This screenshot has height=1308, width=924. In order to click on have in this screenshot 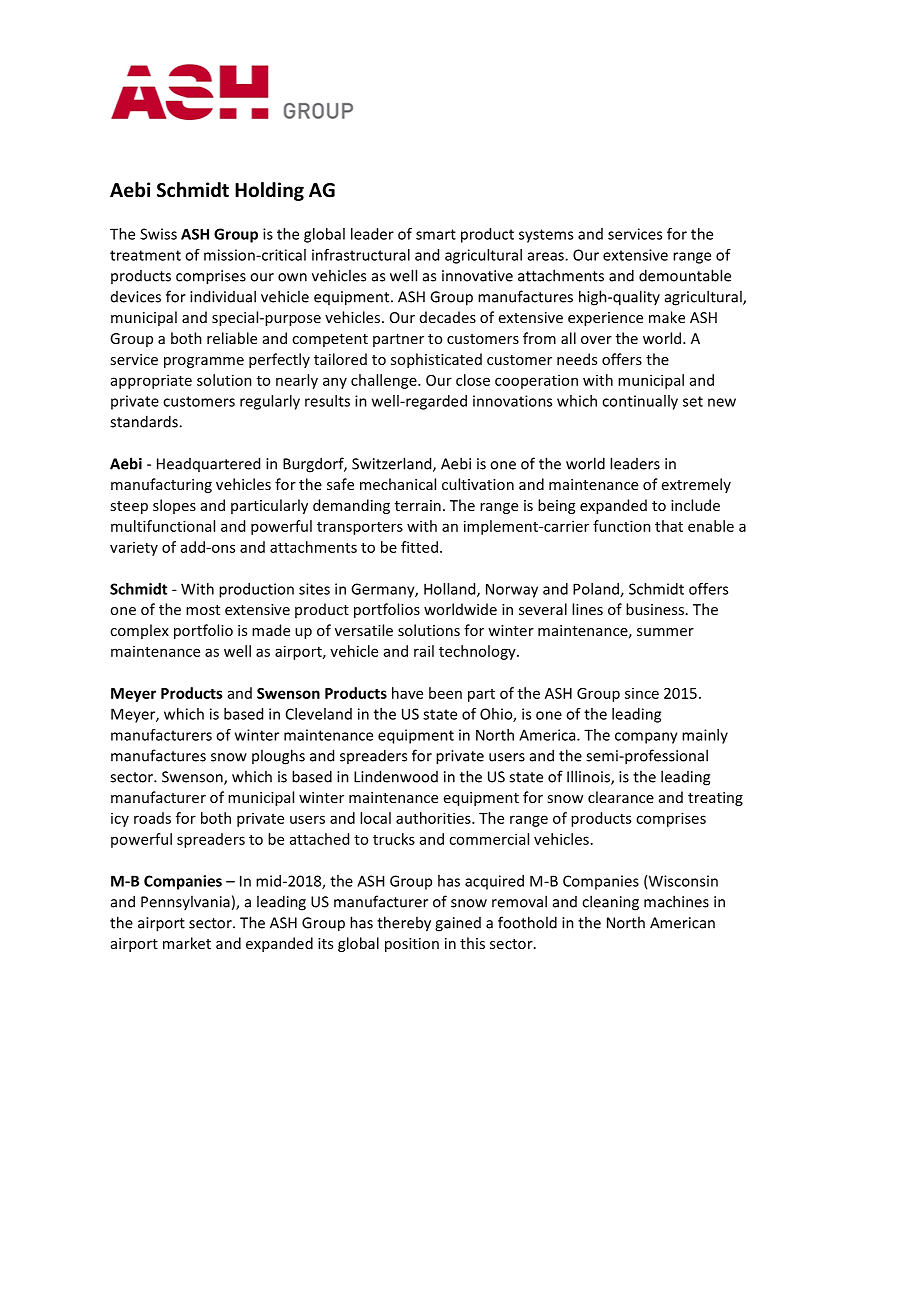, I will do `click(407, 693)`.
